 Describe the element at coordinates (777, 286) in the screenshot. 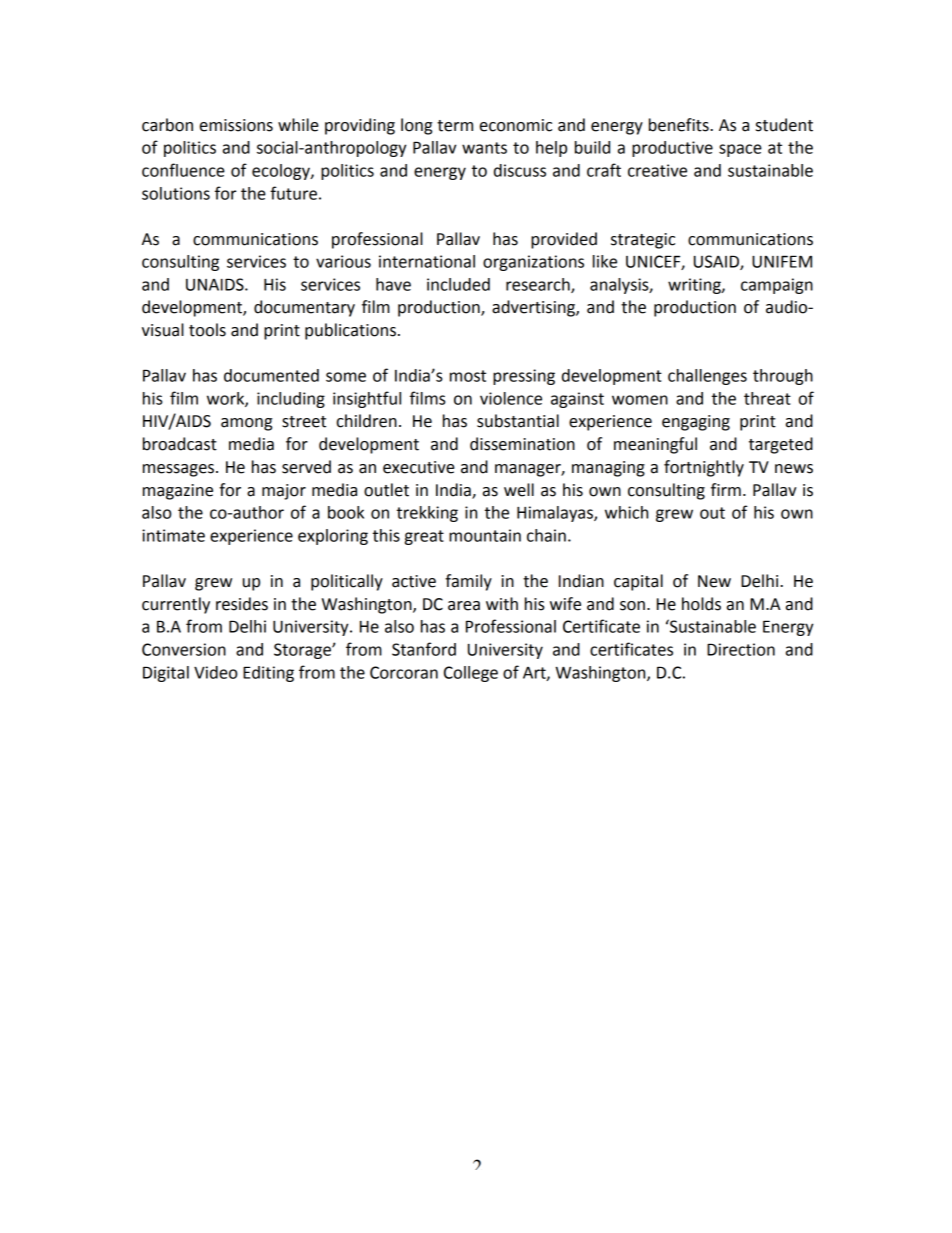

I see `campaign` at that location.
